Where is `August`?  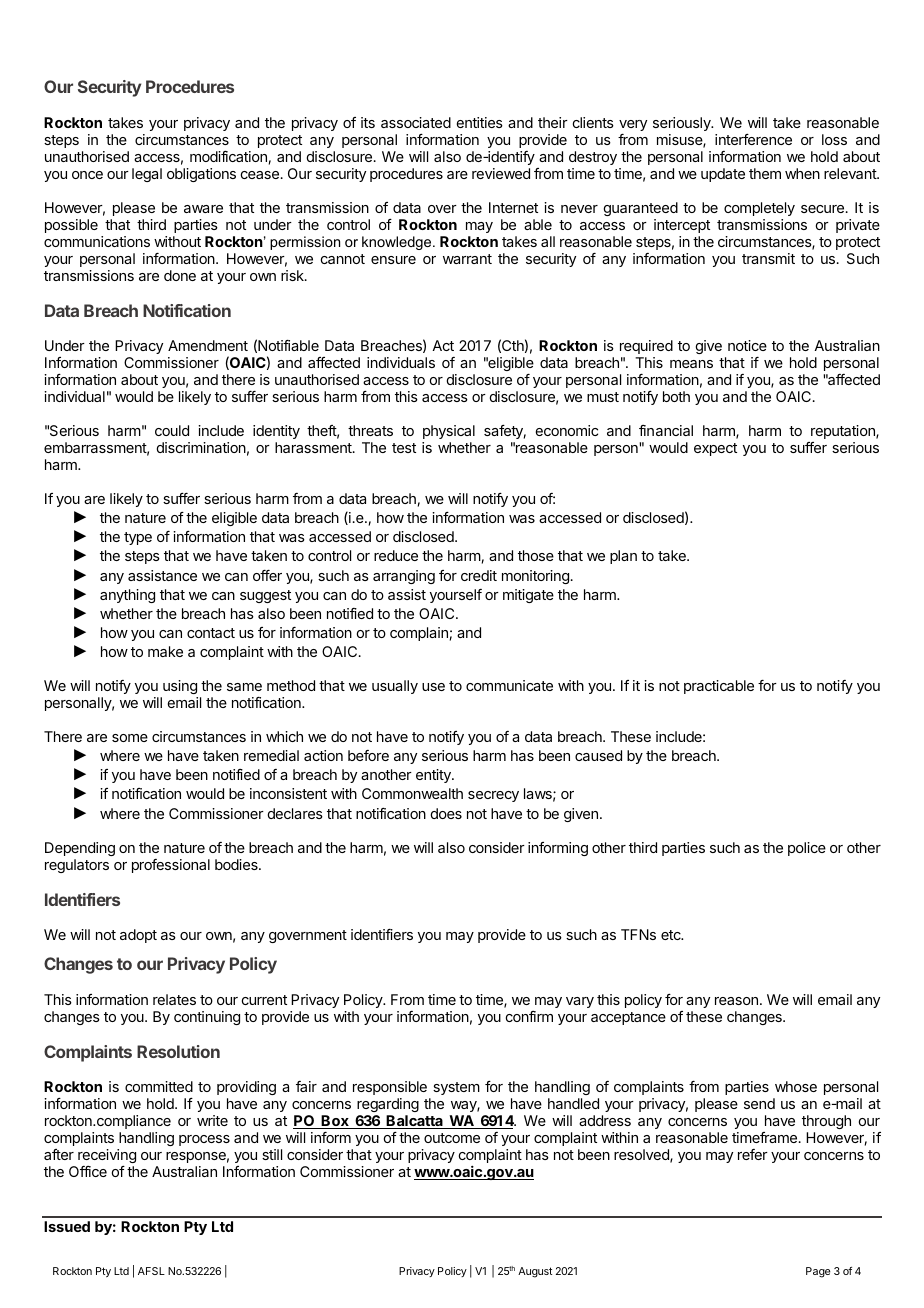 August is located at coordinates (535, 1272).
